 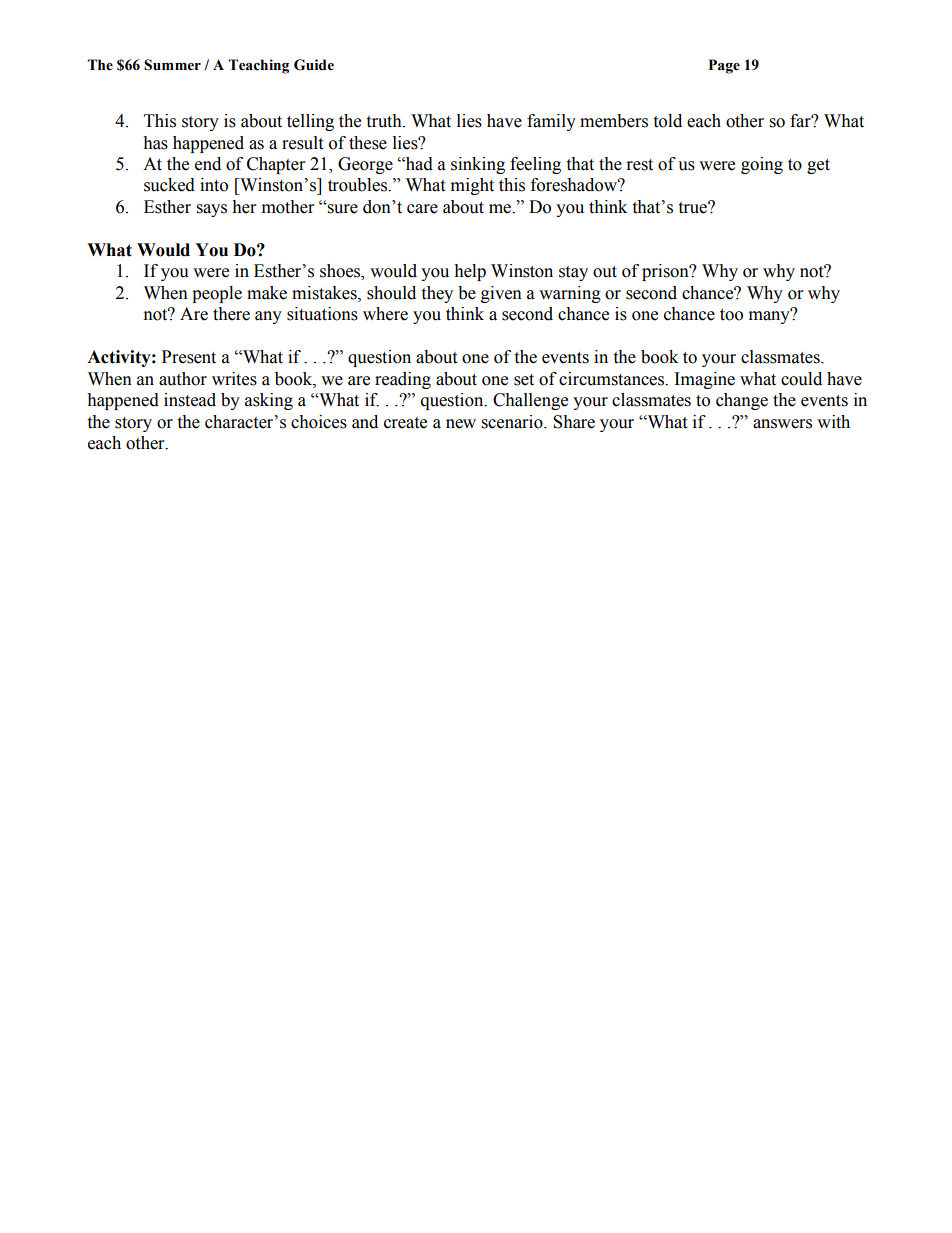 I want to click on says, so click(x=212, y=210).
